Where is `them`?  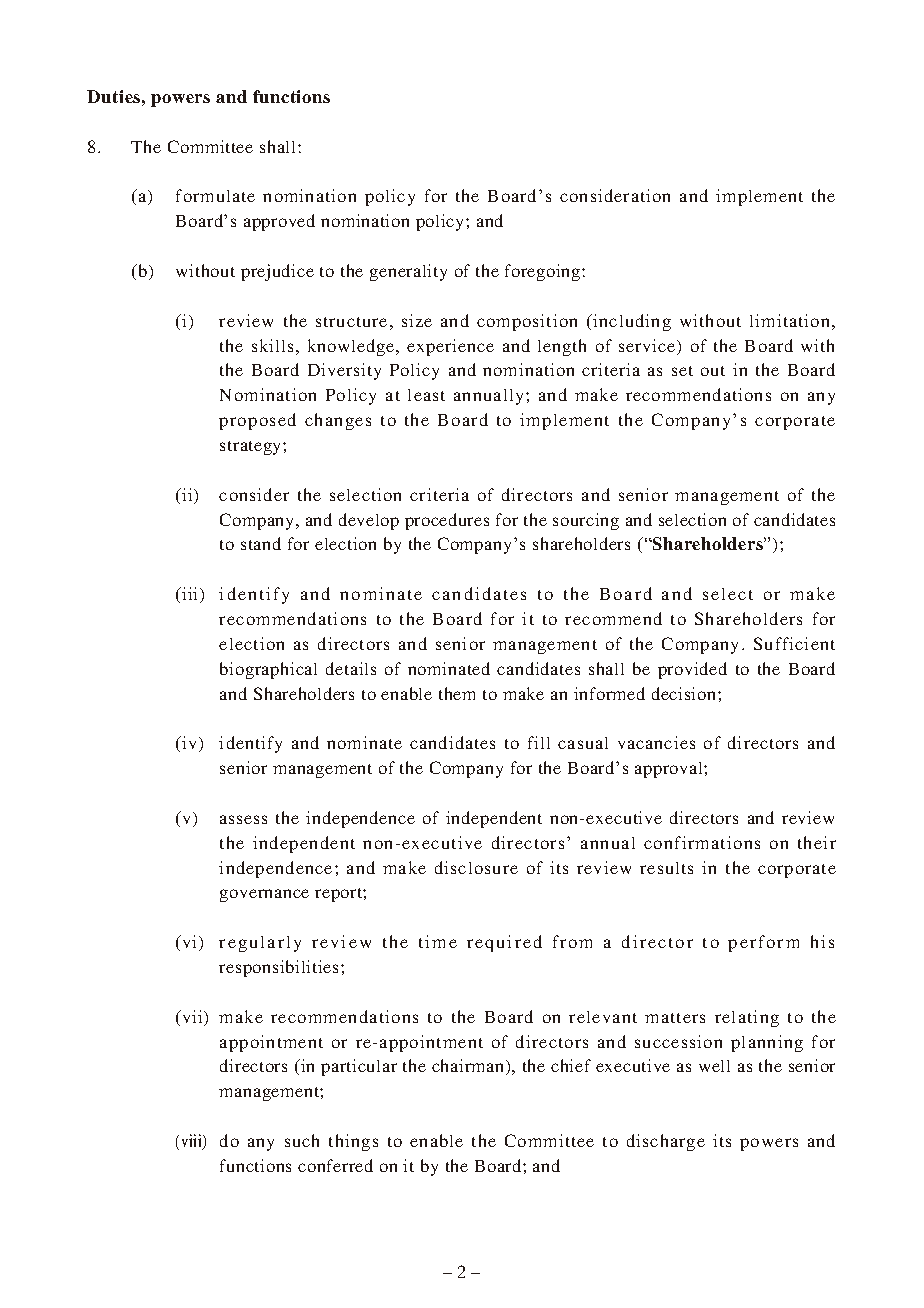 them is located at coordinates (457, 693).
